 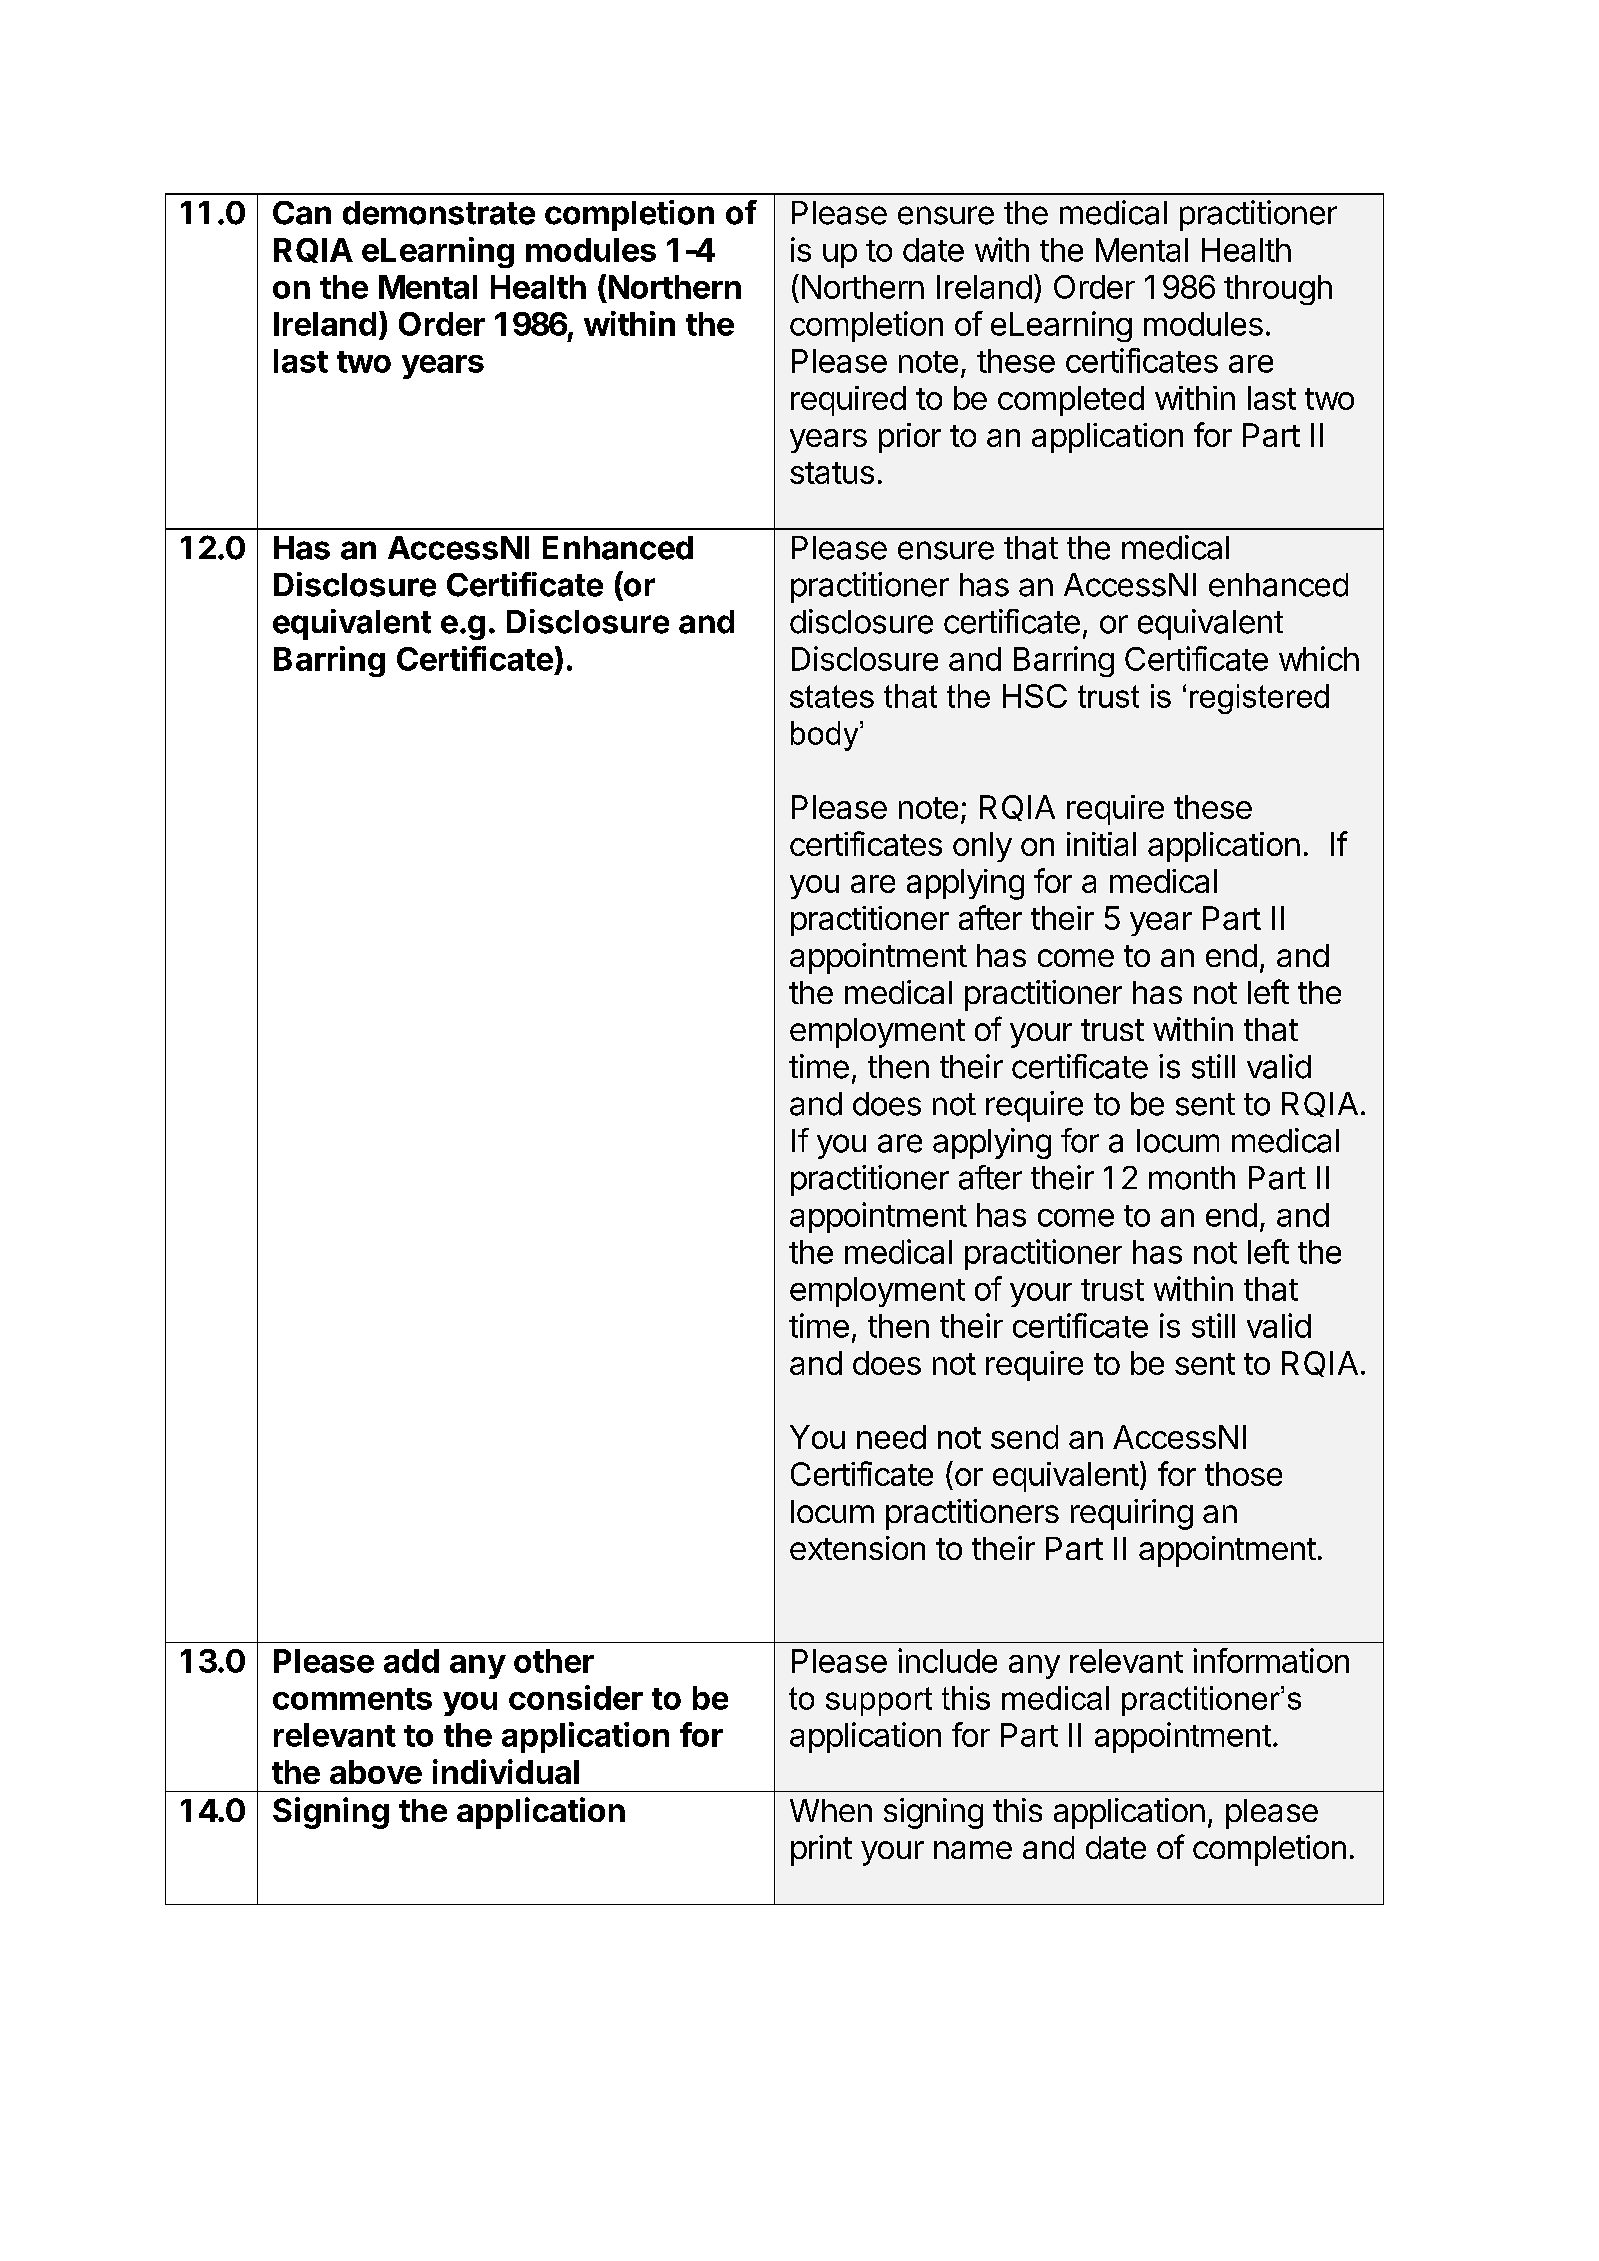 I want to click on through, so click(x=1278, y=290).
